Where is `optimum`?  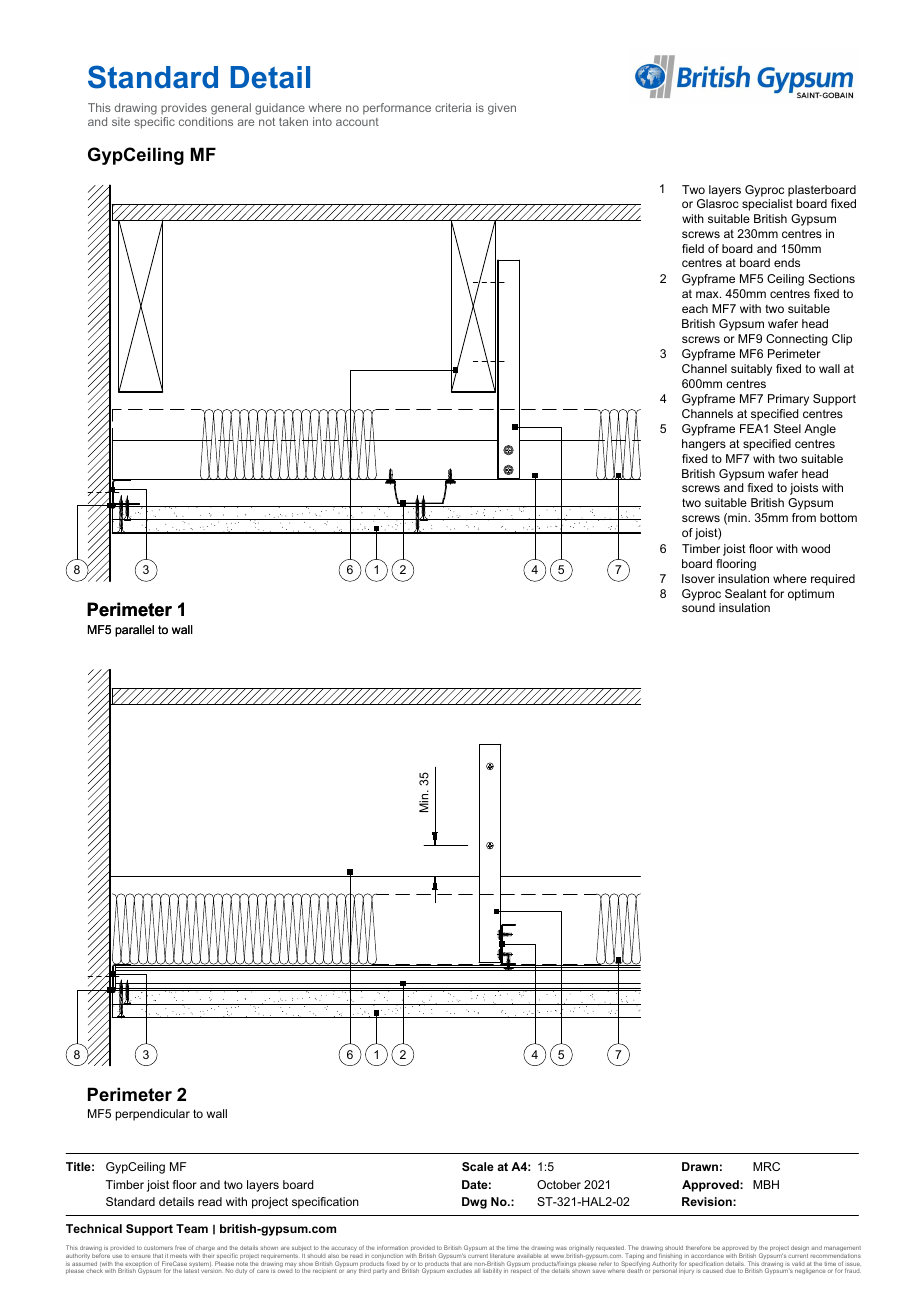
optimum is located at coordinates (811, 595).
